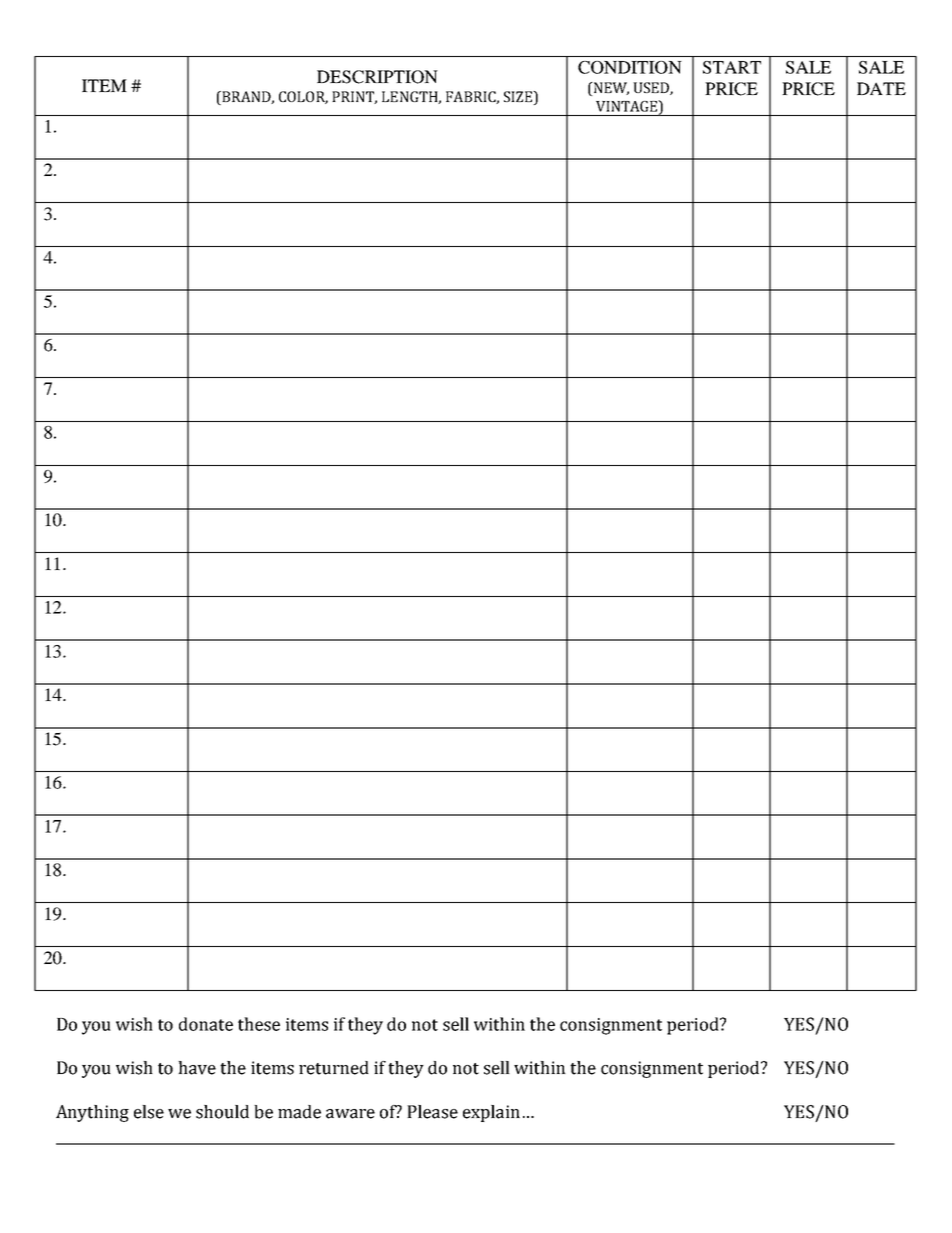 The height and width of the screenshot is (1233, 952). What do you see at coordinates (732, 67) in the screenshot?
I see `START` at bounding box center [732, 67].
